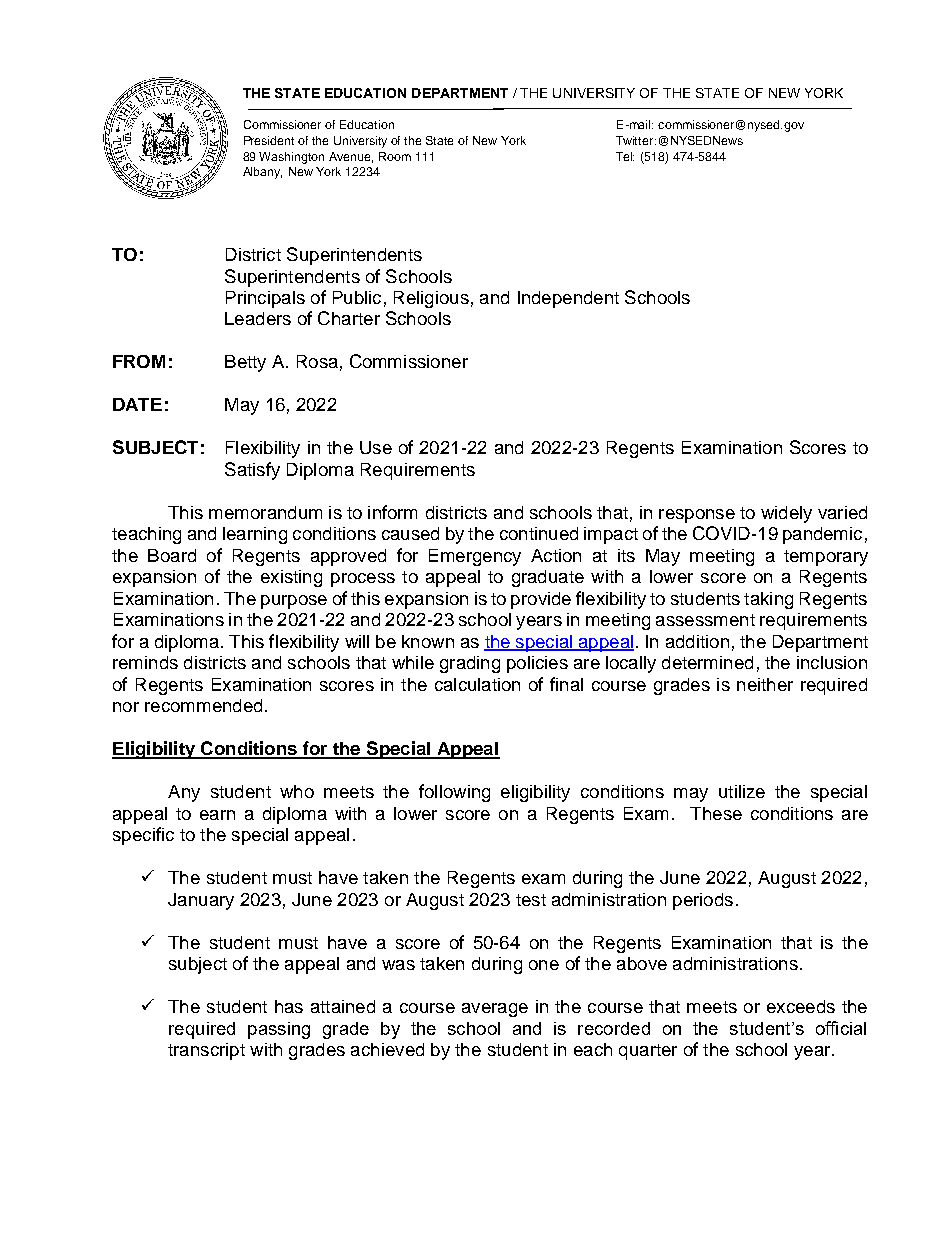 The width and height of the screenshot is (952, 1233). What do you see at coordinates (625, 156) in the screenshot?
I see `Tel` at bounding box center [625, 156].
